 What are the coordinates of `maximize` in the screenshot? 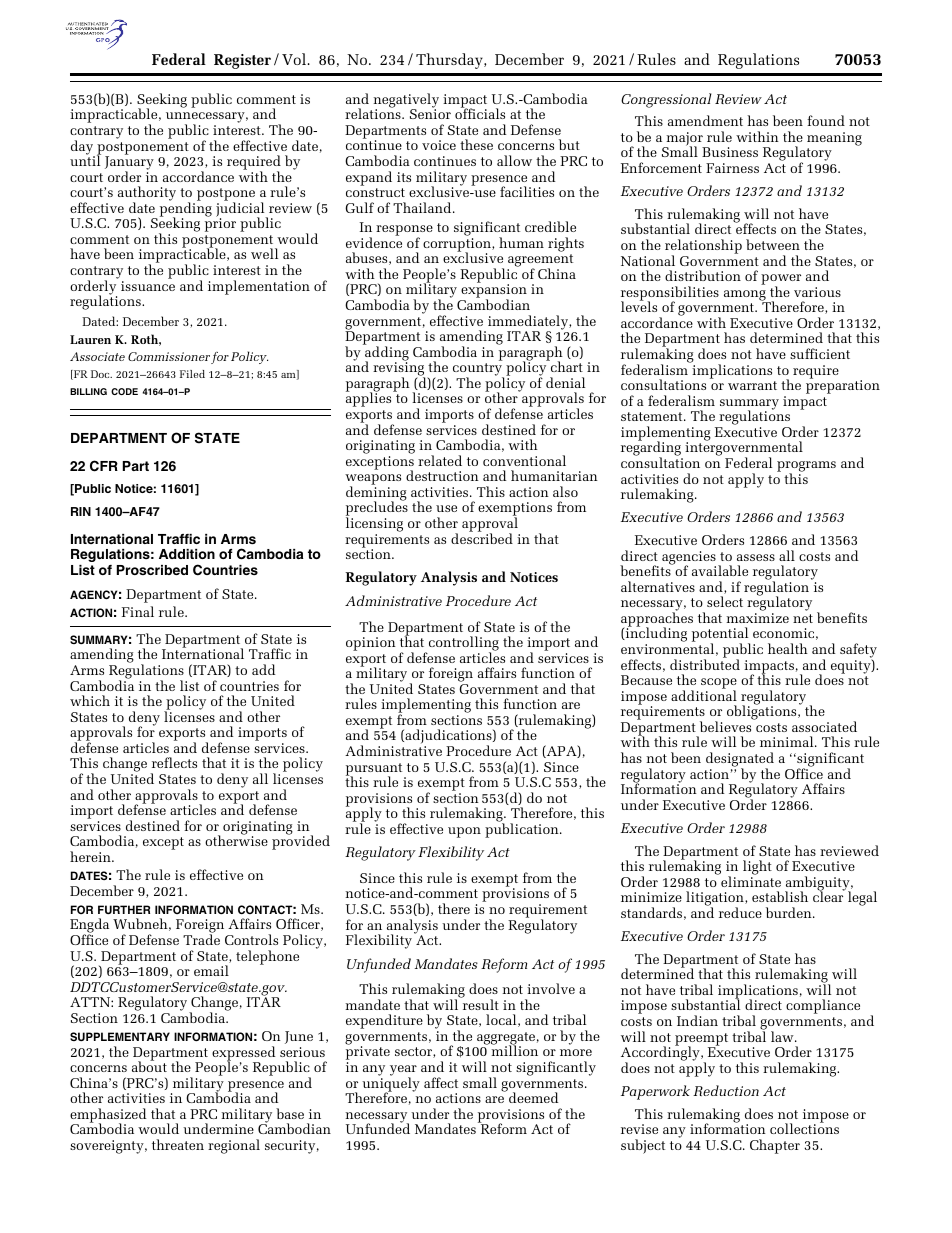 It's located at (758, 618).
